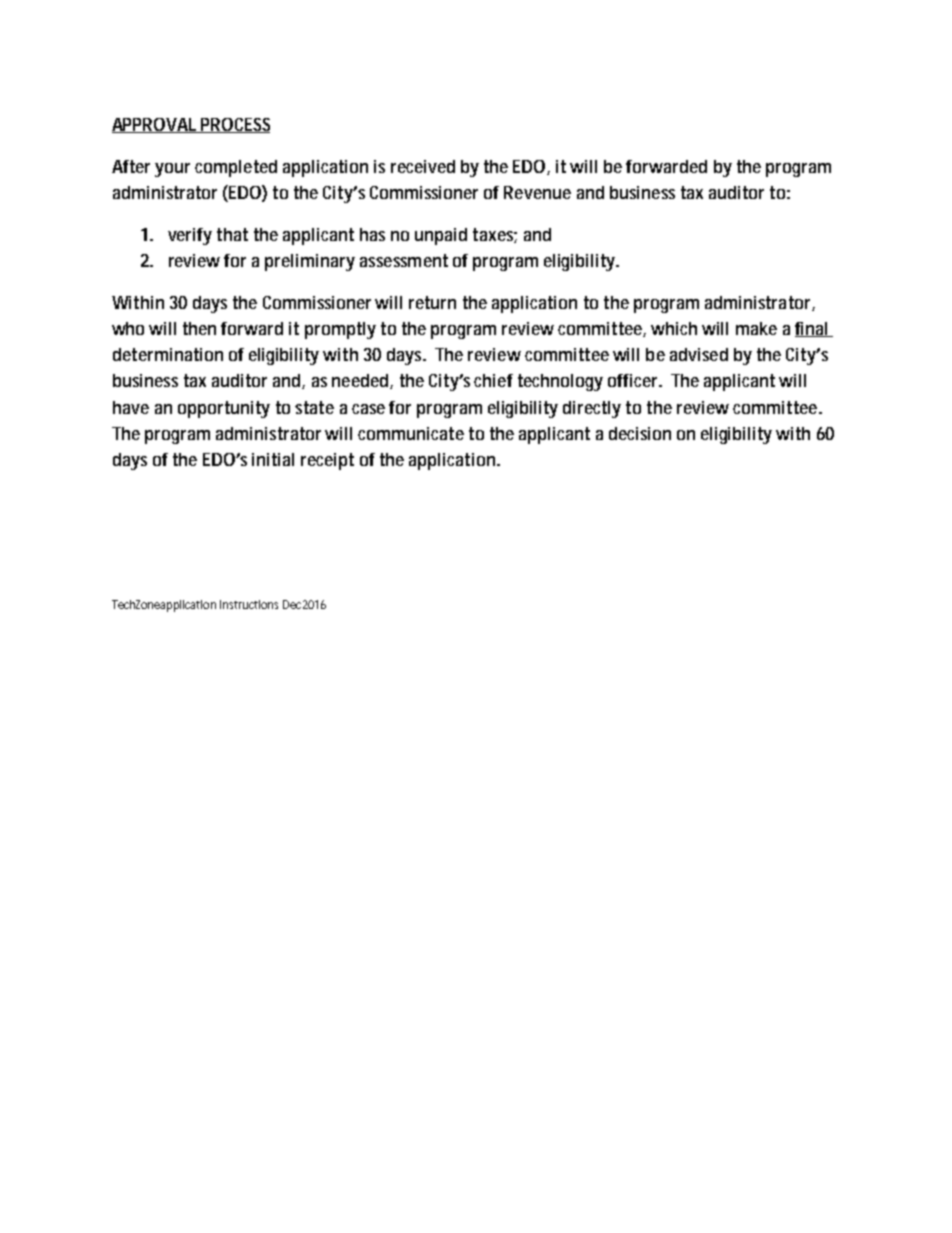 The width and height of the screenshot is (952, 1233). I want to click on initial, so click(273, 459).
